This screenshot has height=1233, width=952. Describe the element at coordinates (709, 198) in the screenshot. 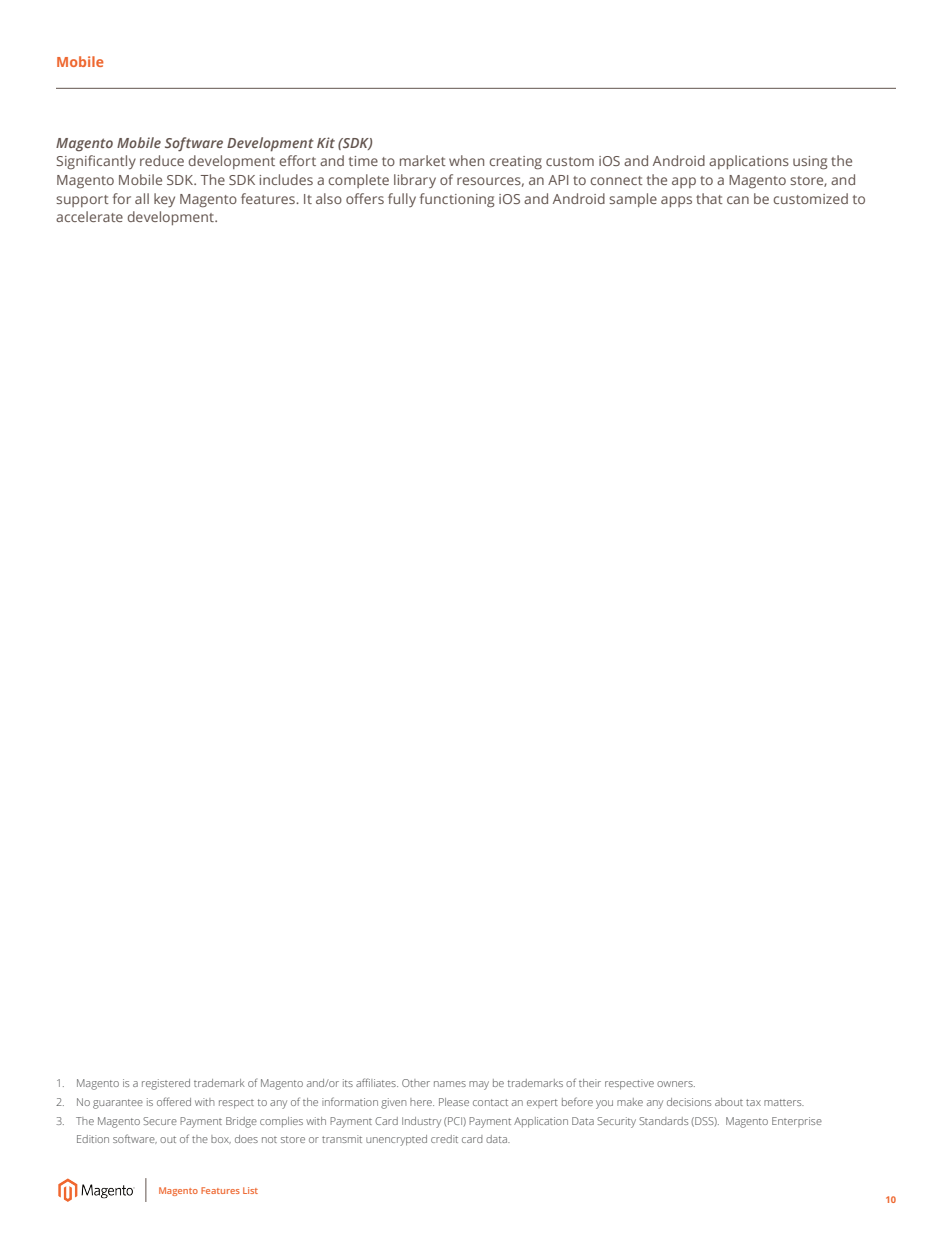

I see `that` at that location.
